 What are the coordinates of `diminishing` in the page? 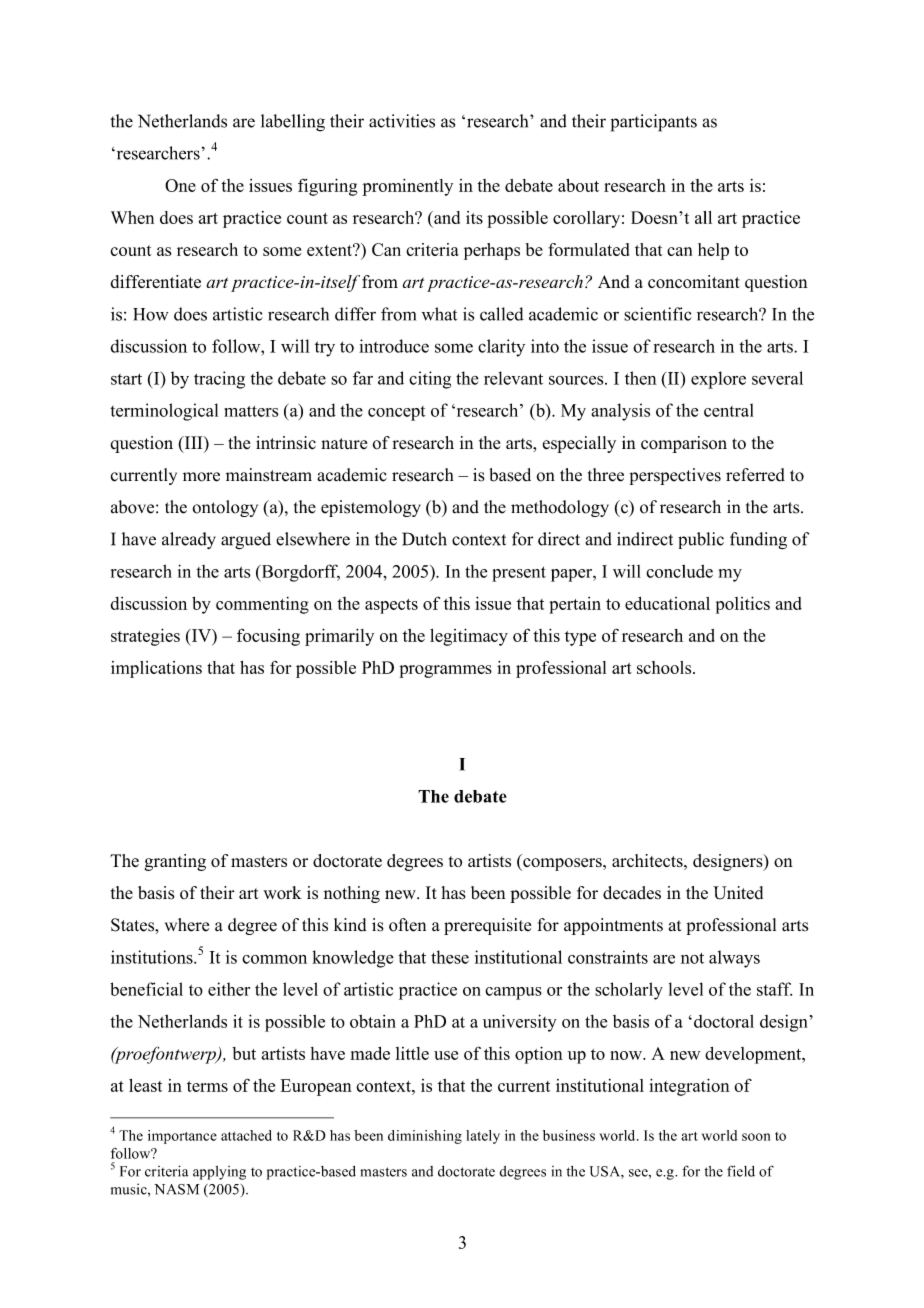 It's located at (425, 1137).
